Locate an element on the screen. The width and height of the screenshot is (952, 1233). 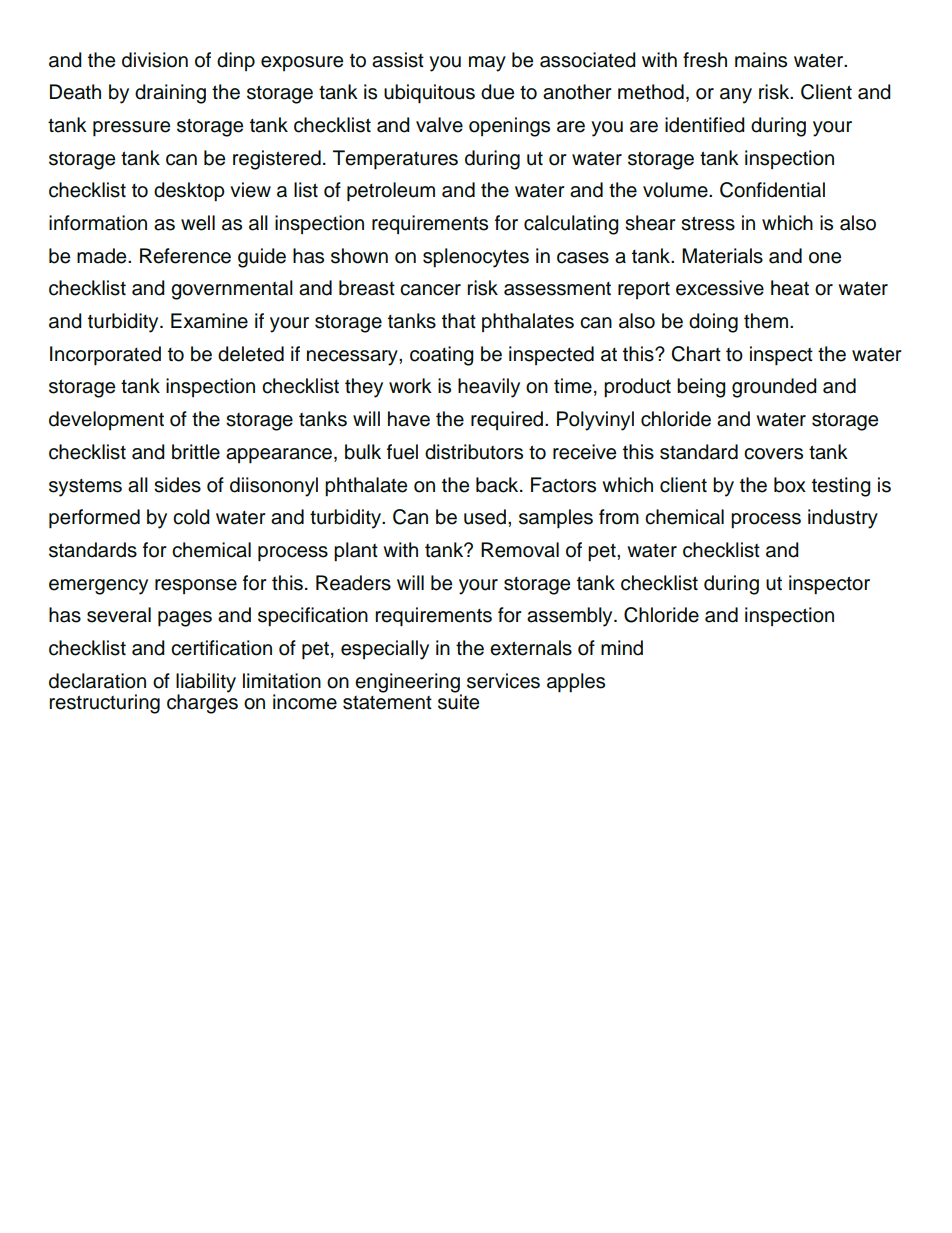
sides is located at coordinates (177, 485).
